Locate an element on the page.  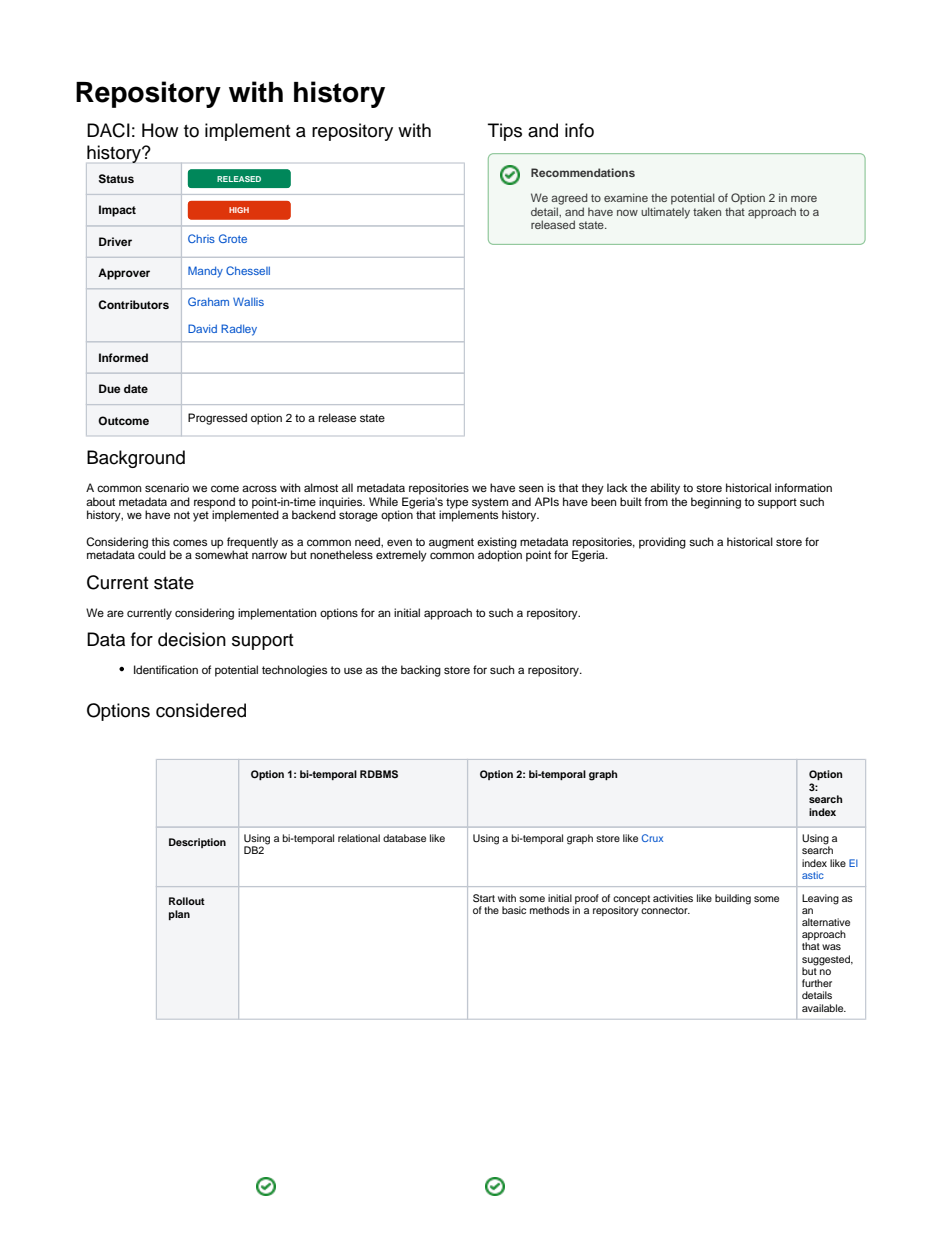
more is located at coordinates (804, 198).
